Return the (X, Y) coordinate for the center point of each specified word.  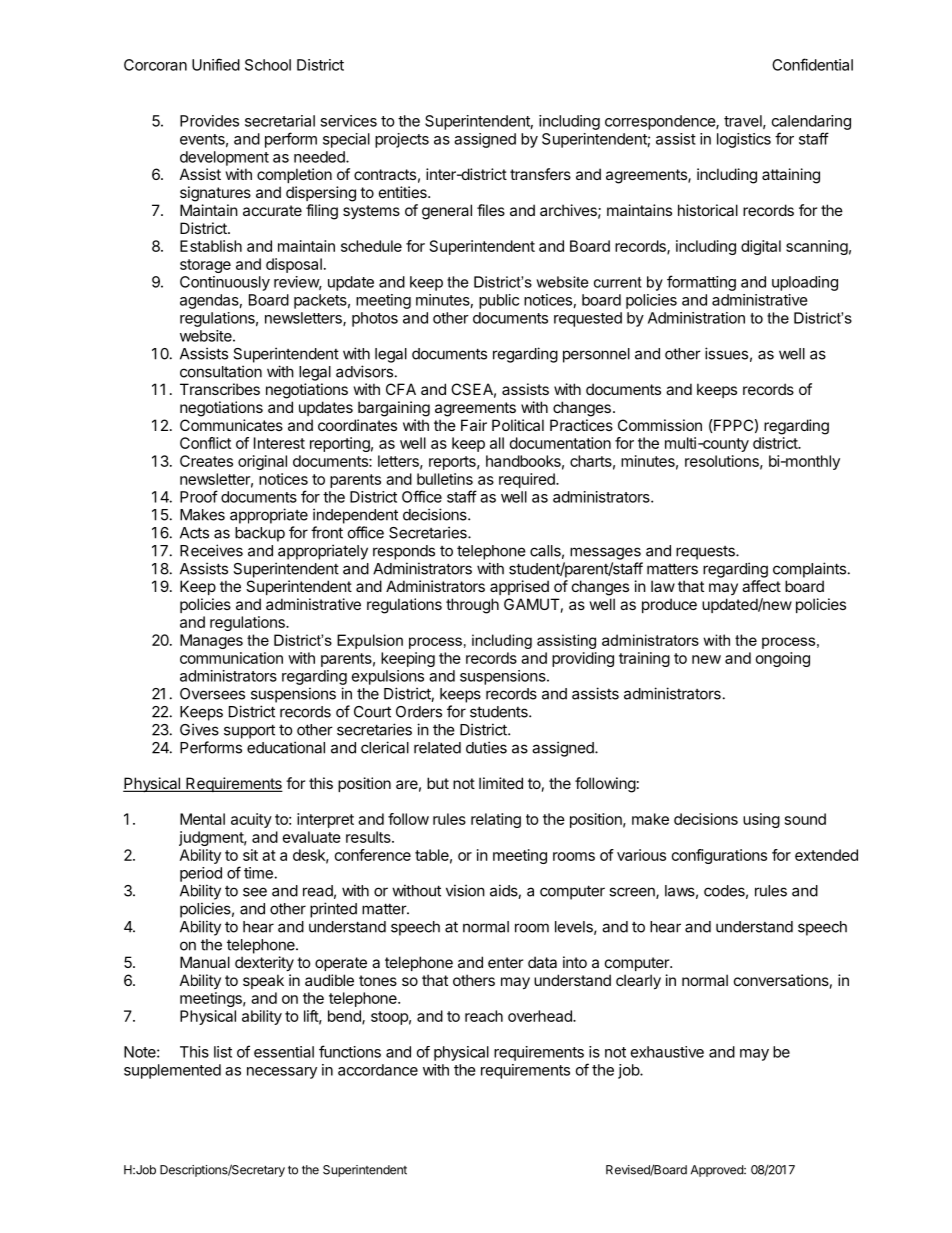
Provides (209, 121)
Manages (211, 641)
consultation (221, 371)
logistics (744, 140)
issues (726, 353)
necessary (282, 1073)
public (499, 301)
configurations (719, 856)
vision (465, 890)
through (472, 606)
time (258, 873)
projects (402, 140)
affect (761, 586)
